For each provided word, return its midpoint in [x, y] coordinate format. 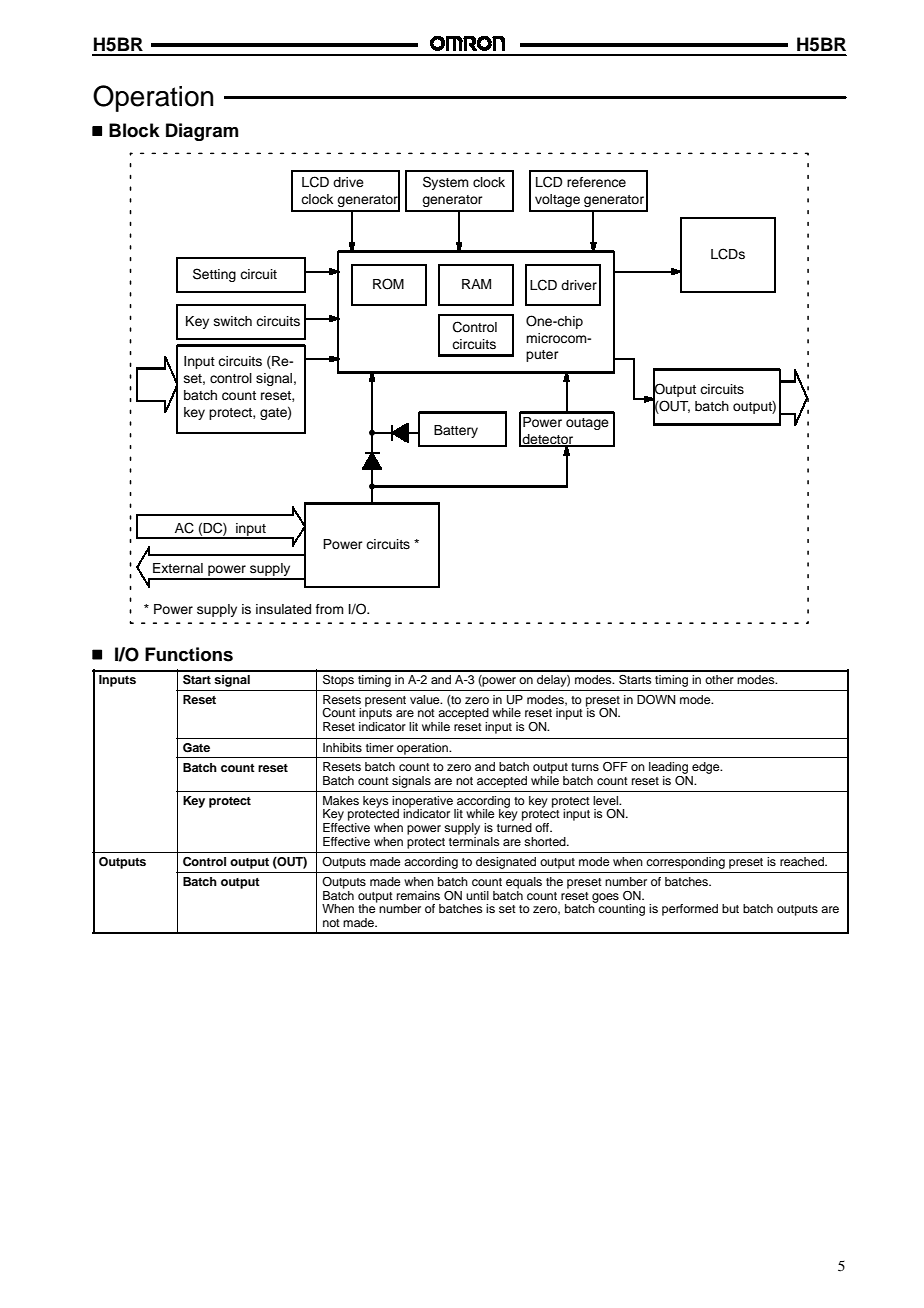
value [426, 699]
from [330, 609]
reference [596, 182]
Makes [341, 800]
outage [587, 424]
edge [706, 769]
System [446, 183]
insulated [283, 609]
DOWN [656, 700]
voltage [557, 200]
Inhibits [342, 747]
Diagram [202, 132]
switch [233, 321]
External [178, 568]
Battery [456, 431]
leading [668, 769]
